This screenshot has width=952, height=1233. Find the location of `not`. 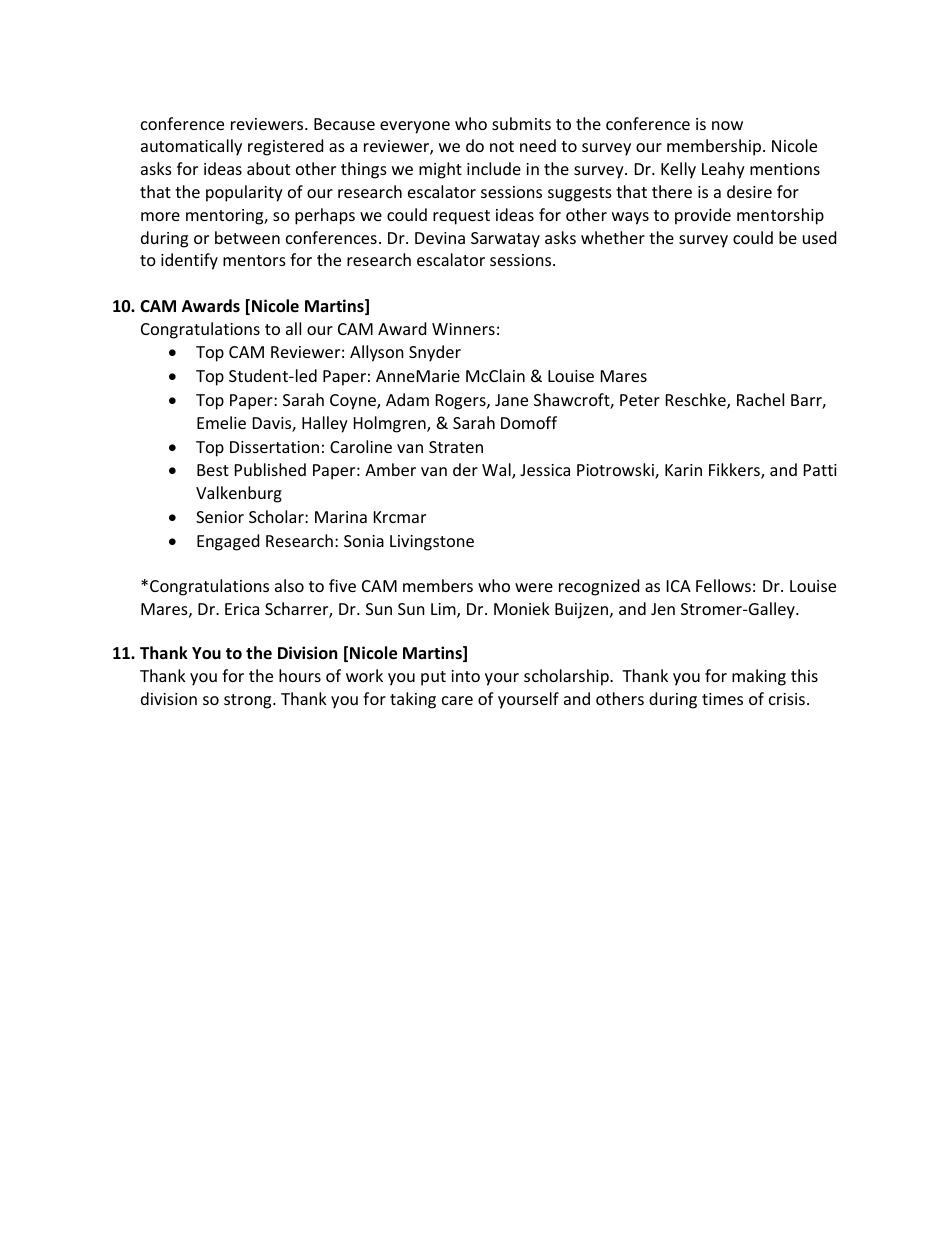

not is located at coordinates (502, 146).
